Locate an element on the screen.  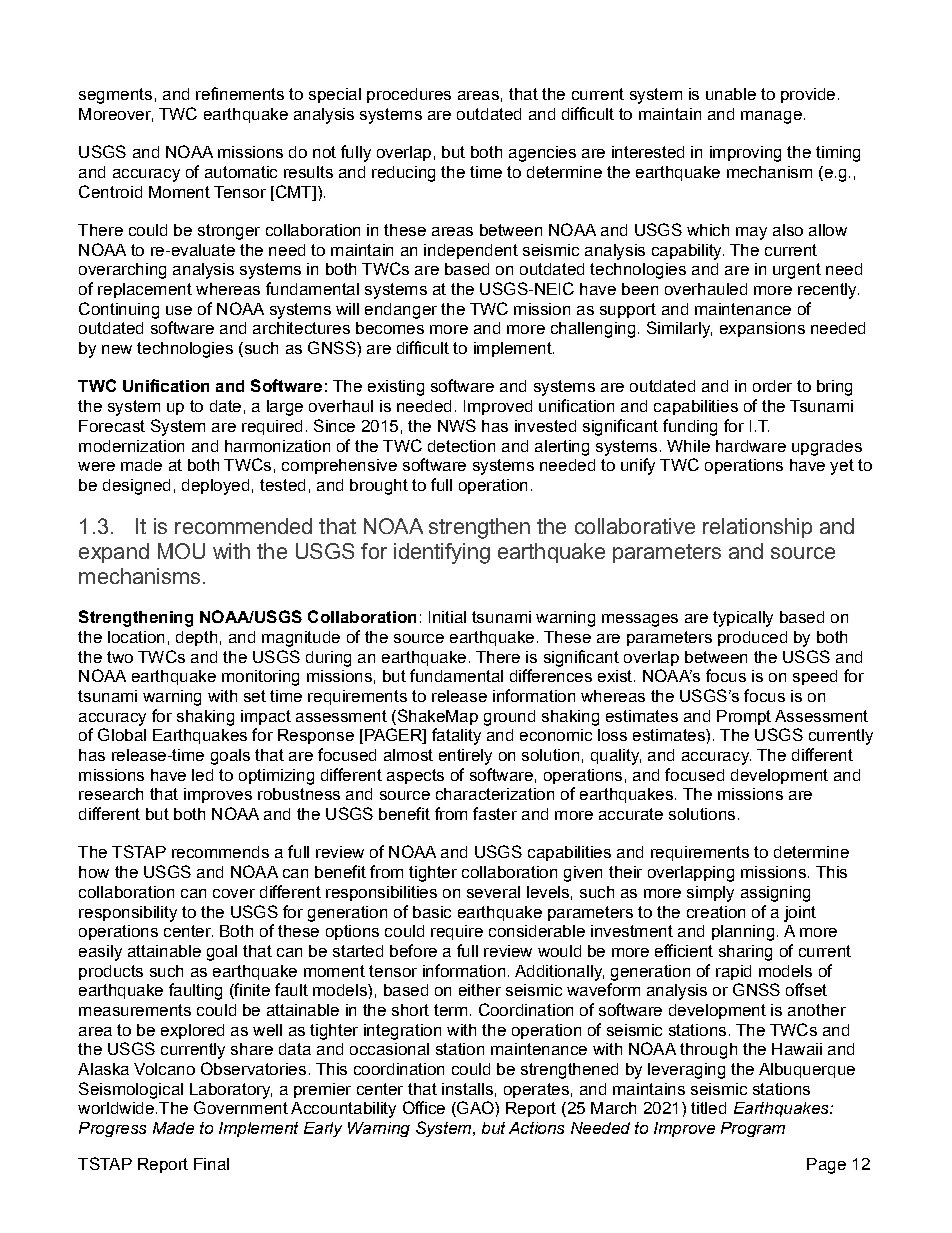
Final is located at coordinates (211, 1164).
